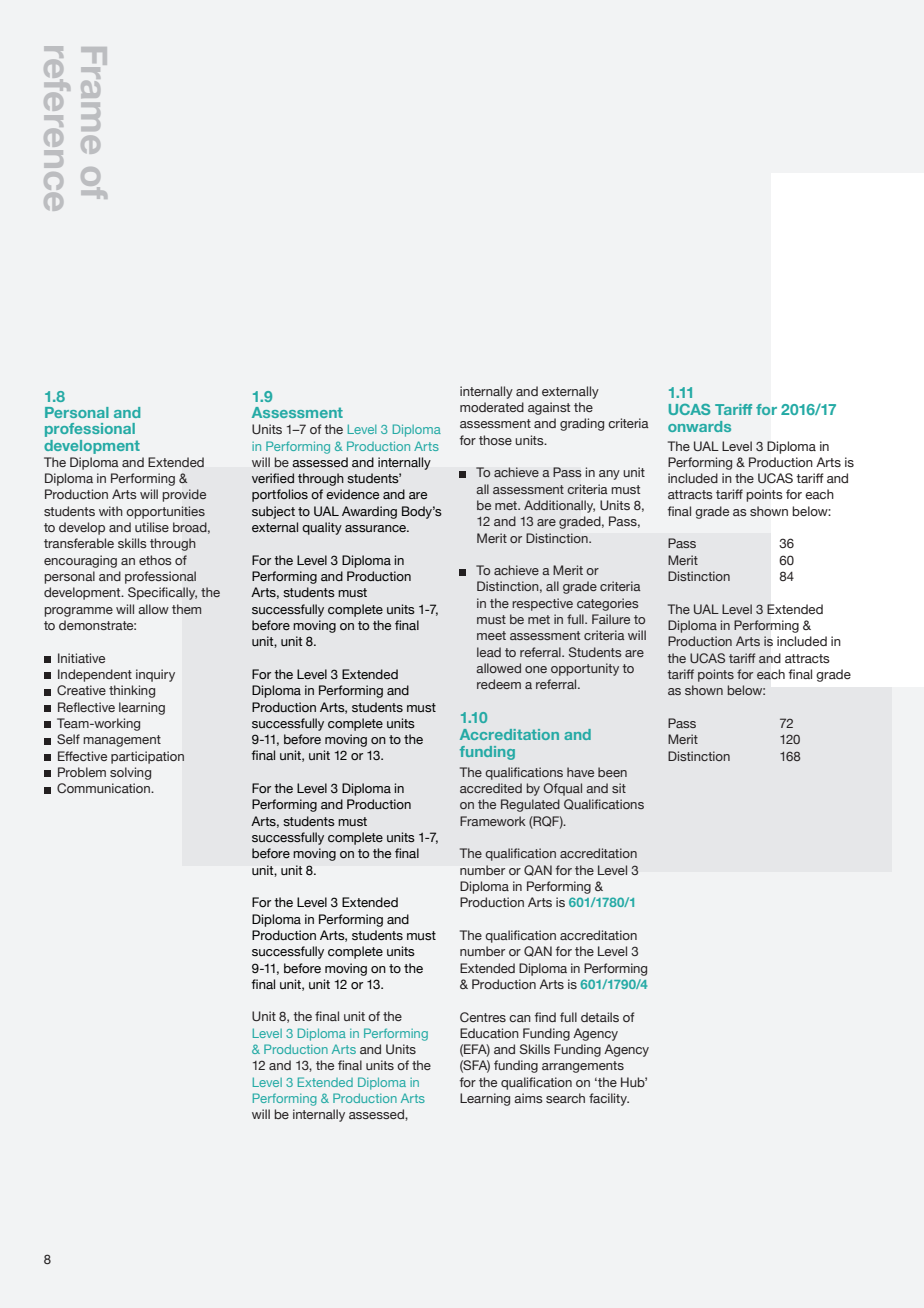 This page has width=924, height=1308. Describe the element at coordinates (495, 440) in the page. I see `those` at that location.
